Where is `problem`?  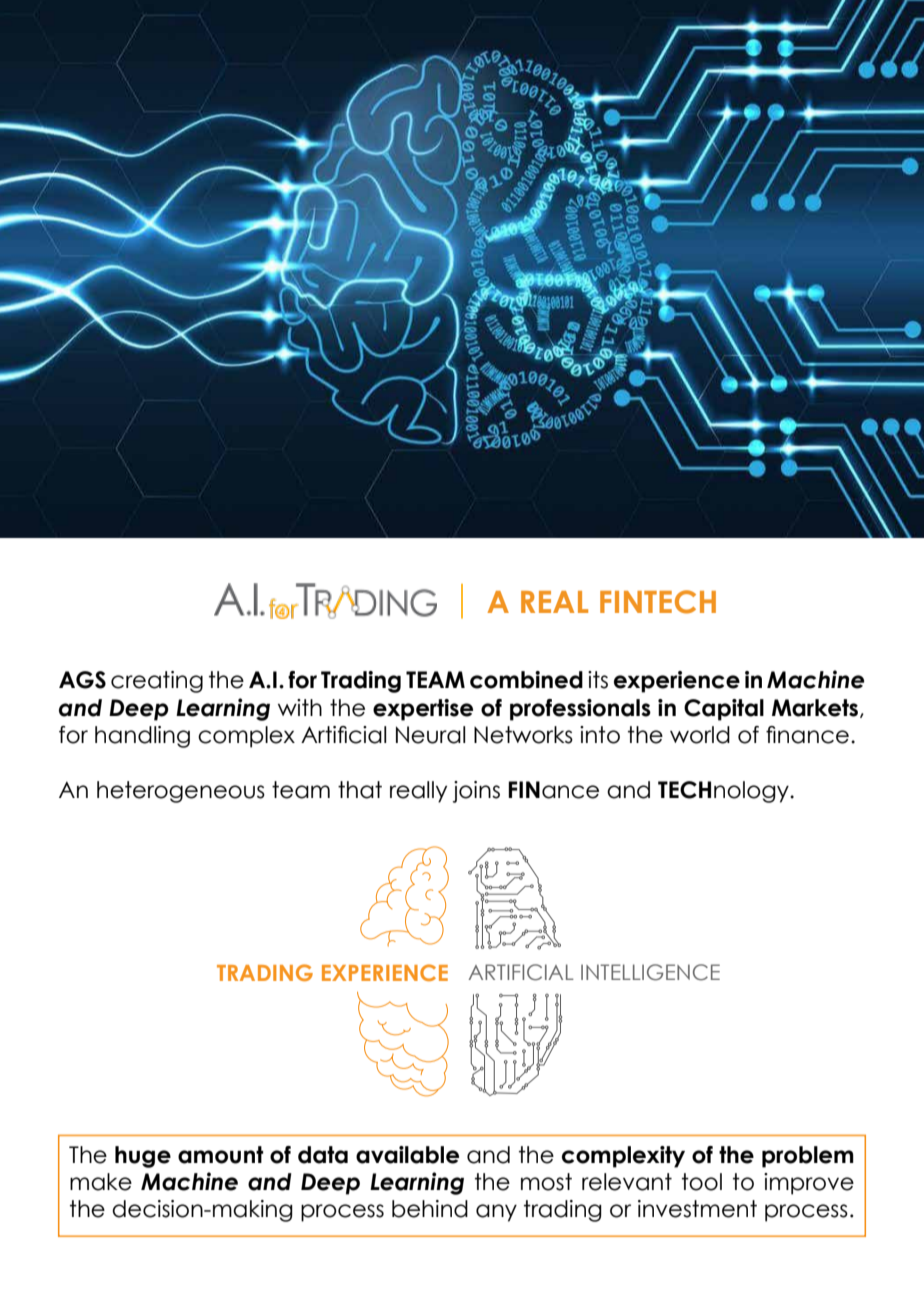
problem is located at coordinates (808, 1157).
